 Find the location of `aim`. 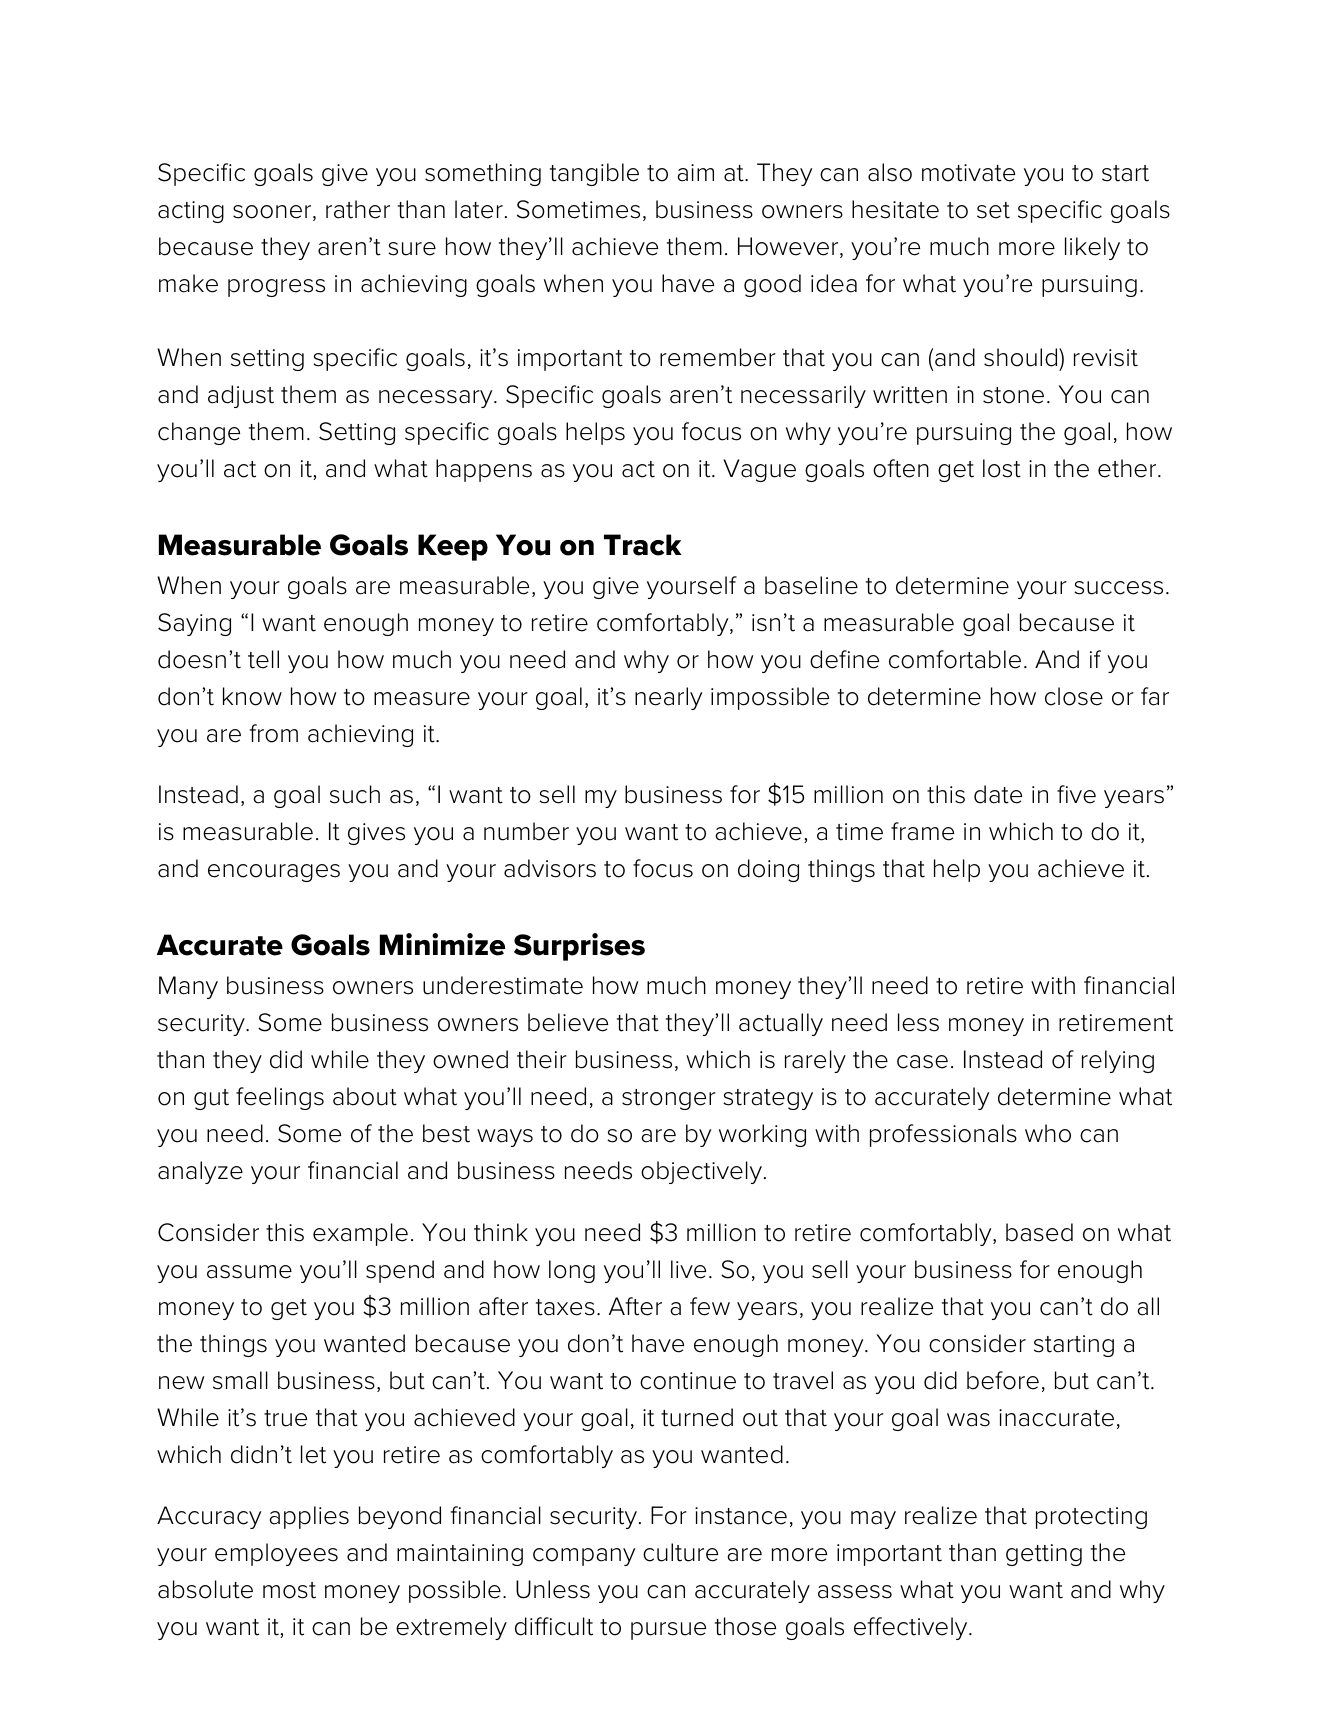

aim is located at coordinates (695, 173).
